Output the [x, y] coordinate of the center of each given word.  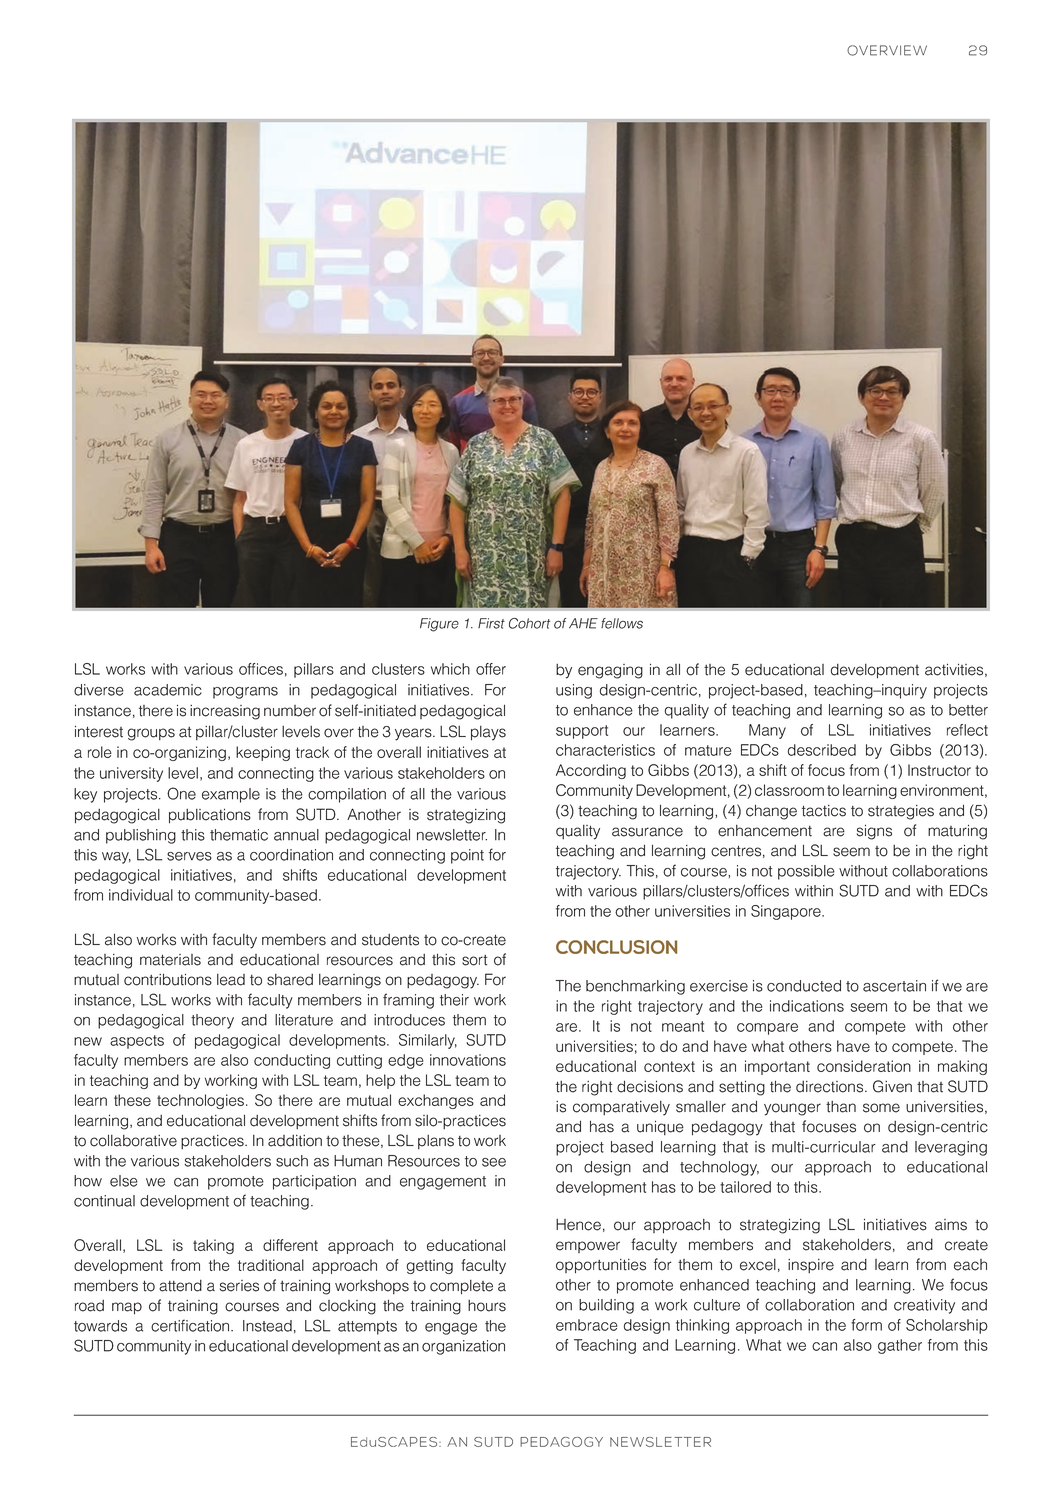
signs [874, 832]
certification [191, 1325]
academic [168, 690]
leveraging [951, 1148]
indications [807, 1006]
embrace [587, 1325]
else [124, 1181]
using [574, 691]
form [866, 1325]
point [467, 856]
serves [189, 856]
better [968, 710]
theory [212, 1021]
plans [436, 1142]
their [454, 1000]
